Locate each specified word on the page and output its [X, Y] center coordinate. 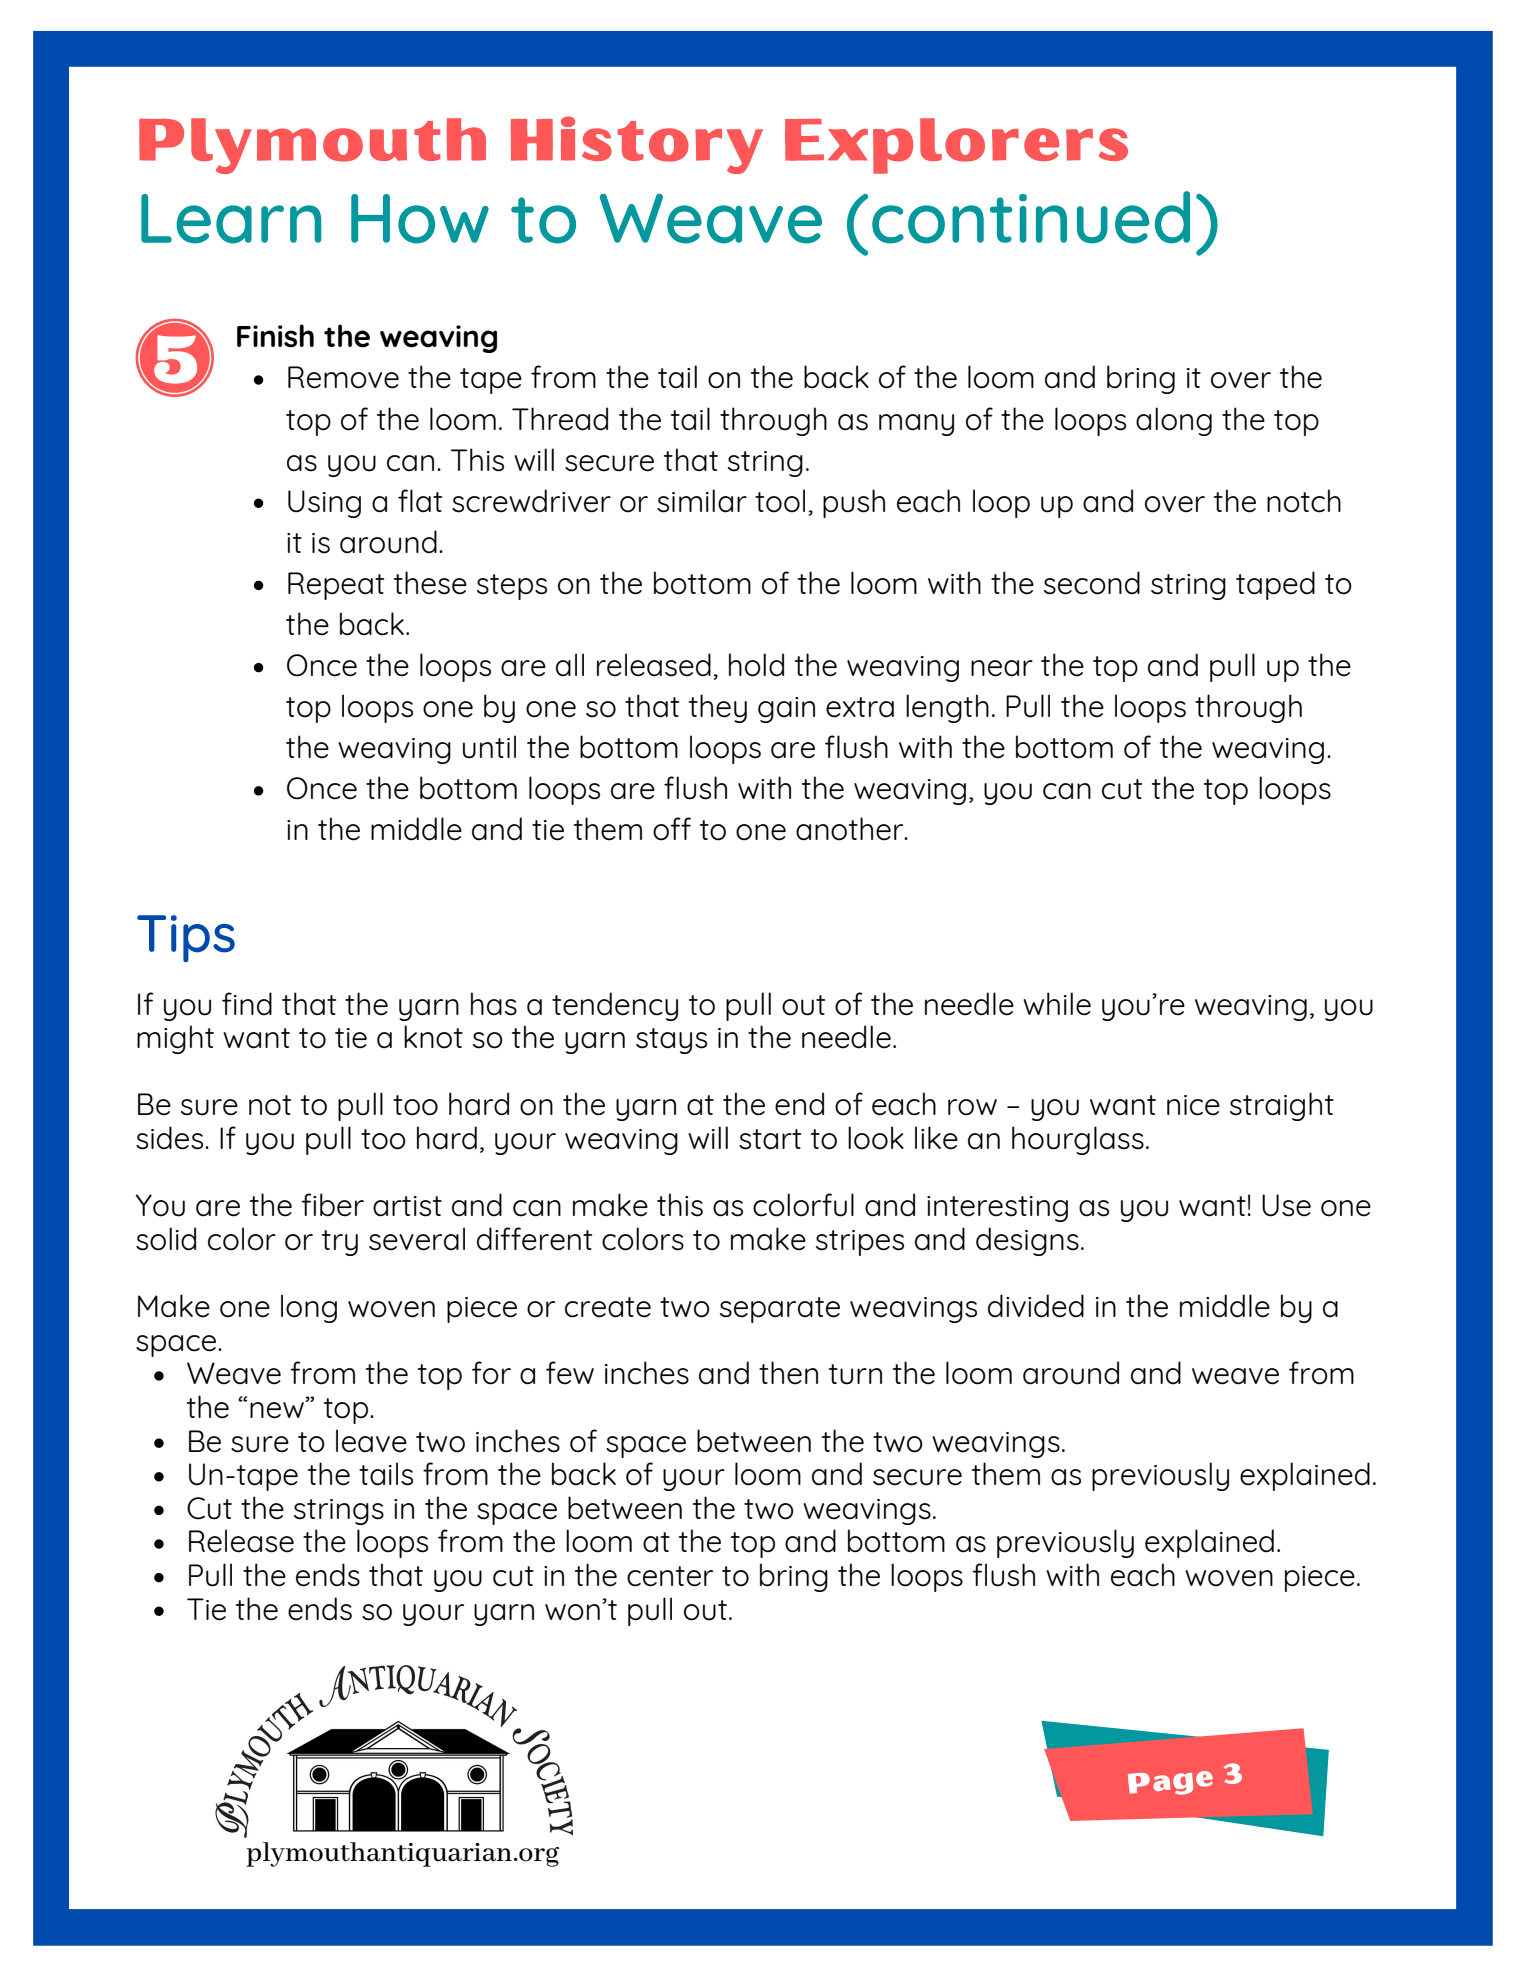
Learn [231, 219]
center [670, 1576]
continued [1031, 217]
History [637, 145]
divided [1036, 1306]
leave [371, 1441]
